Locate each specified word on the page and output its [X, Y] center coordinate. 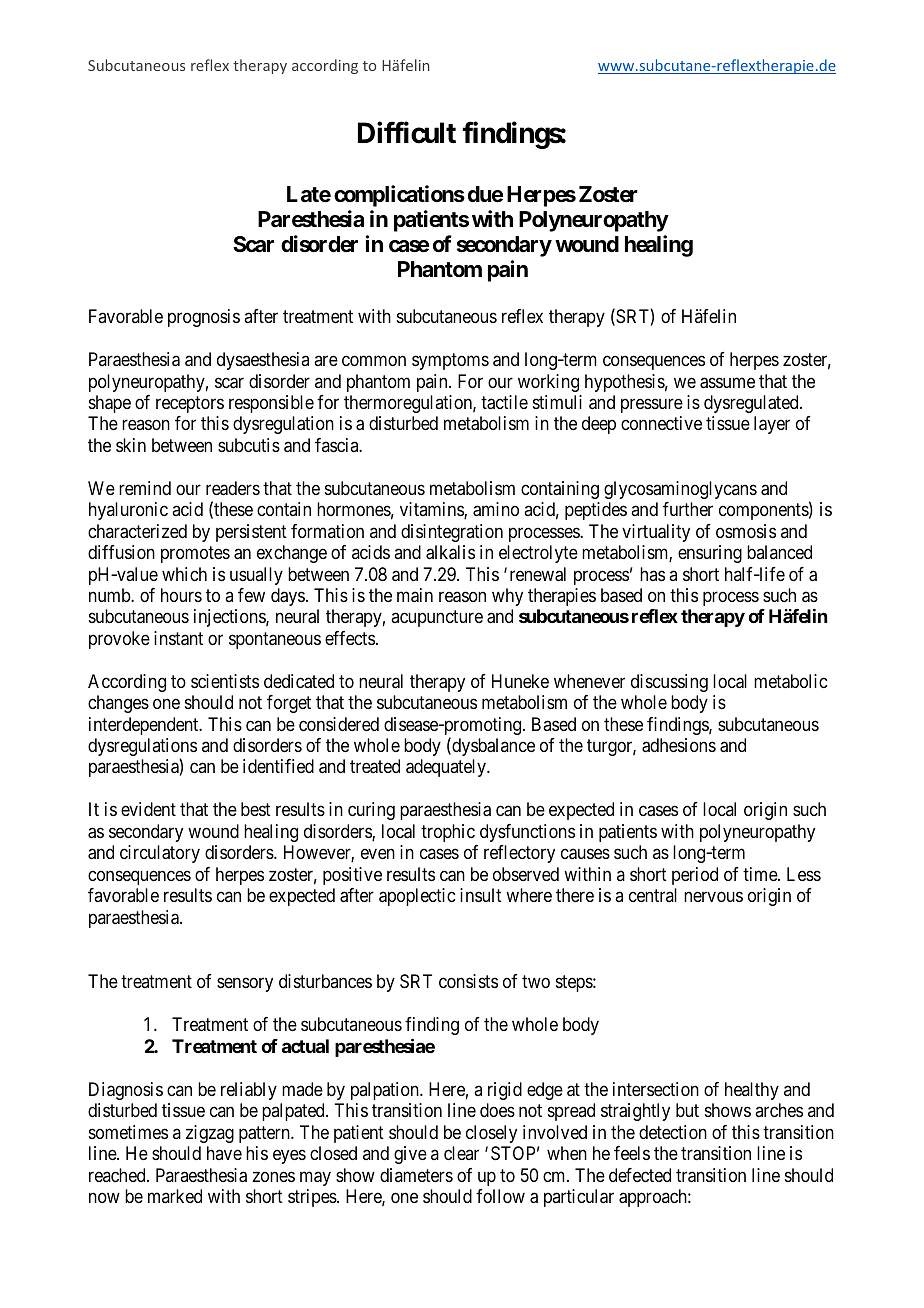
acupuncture [437, 619]
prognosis [204, 318]
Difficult [407, 133]
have [224, 1153]
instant [178, 638]
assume [727, 383]
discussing [669, 683]
